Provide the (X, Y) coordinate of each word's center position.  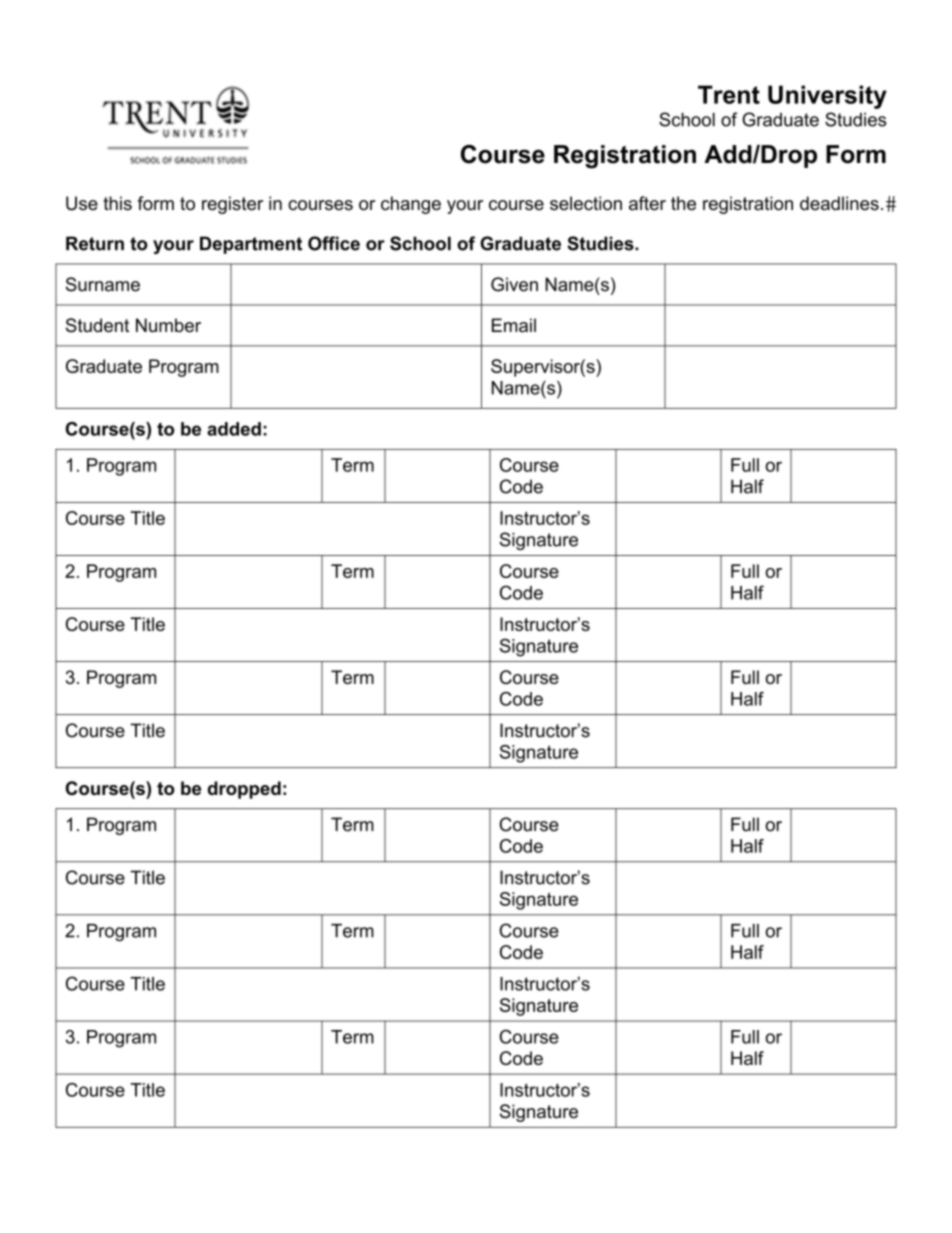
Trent (729, 94)
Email (514, 325)
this (117, 203)
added (234, 429)
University (827, 97)
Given (514, 284)
